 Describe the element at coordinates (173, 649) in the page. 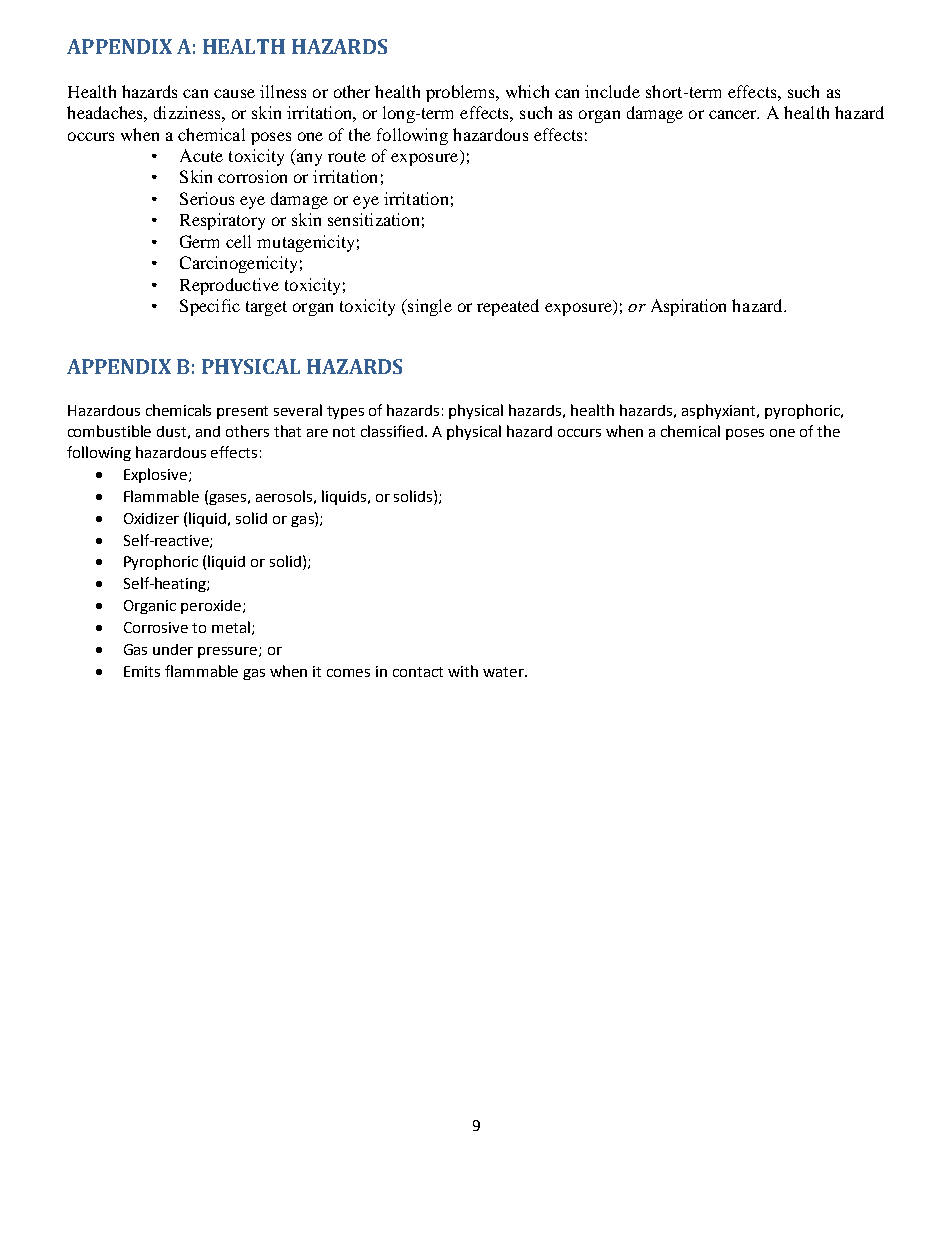

I see `under` at that location.
